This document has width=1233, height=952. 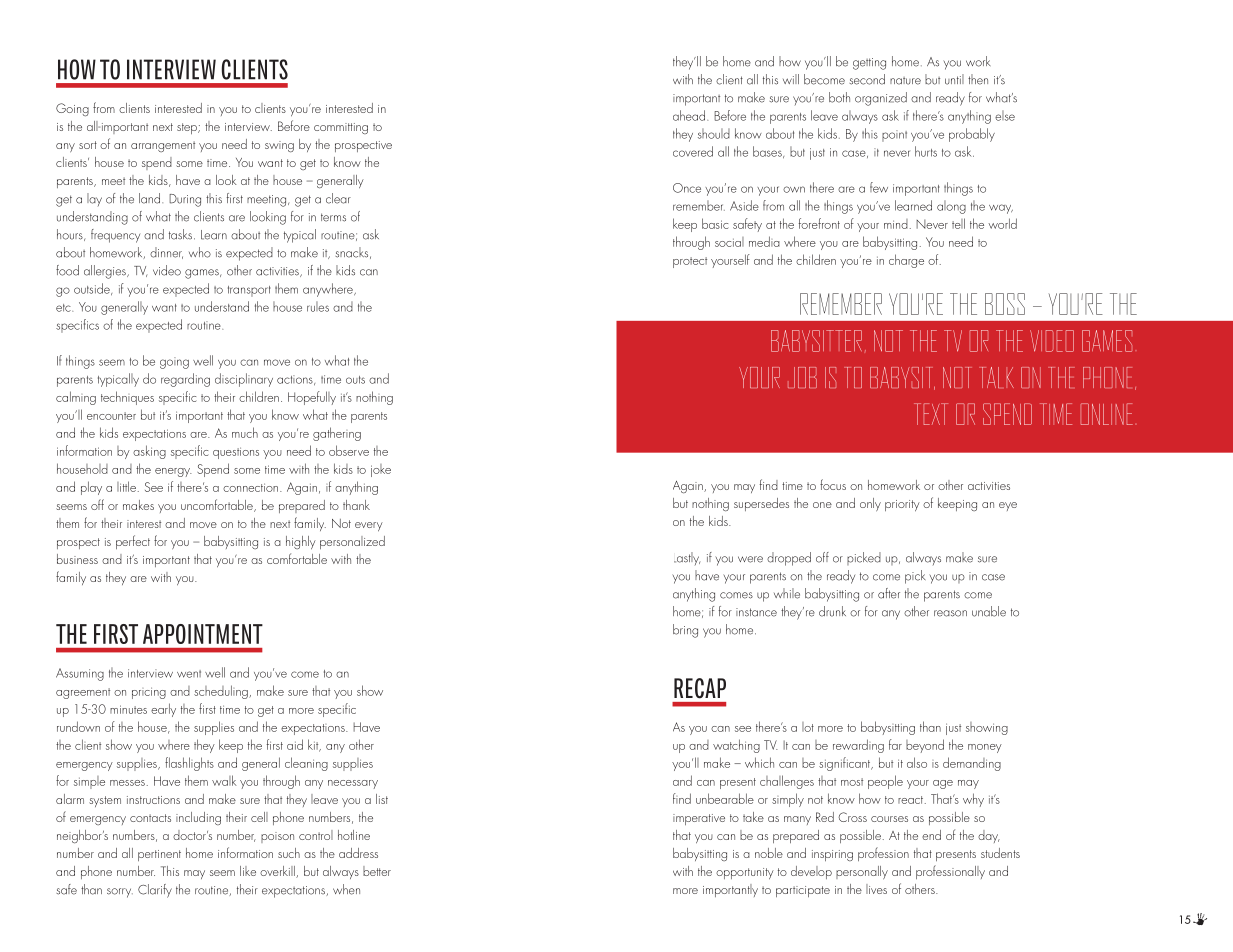 What do you see at coordinates (700, 688) in the document?
I see `Recap` at bounding box center [700, 688].
